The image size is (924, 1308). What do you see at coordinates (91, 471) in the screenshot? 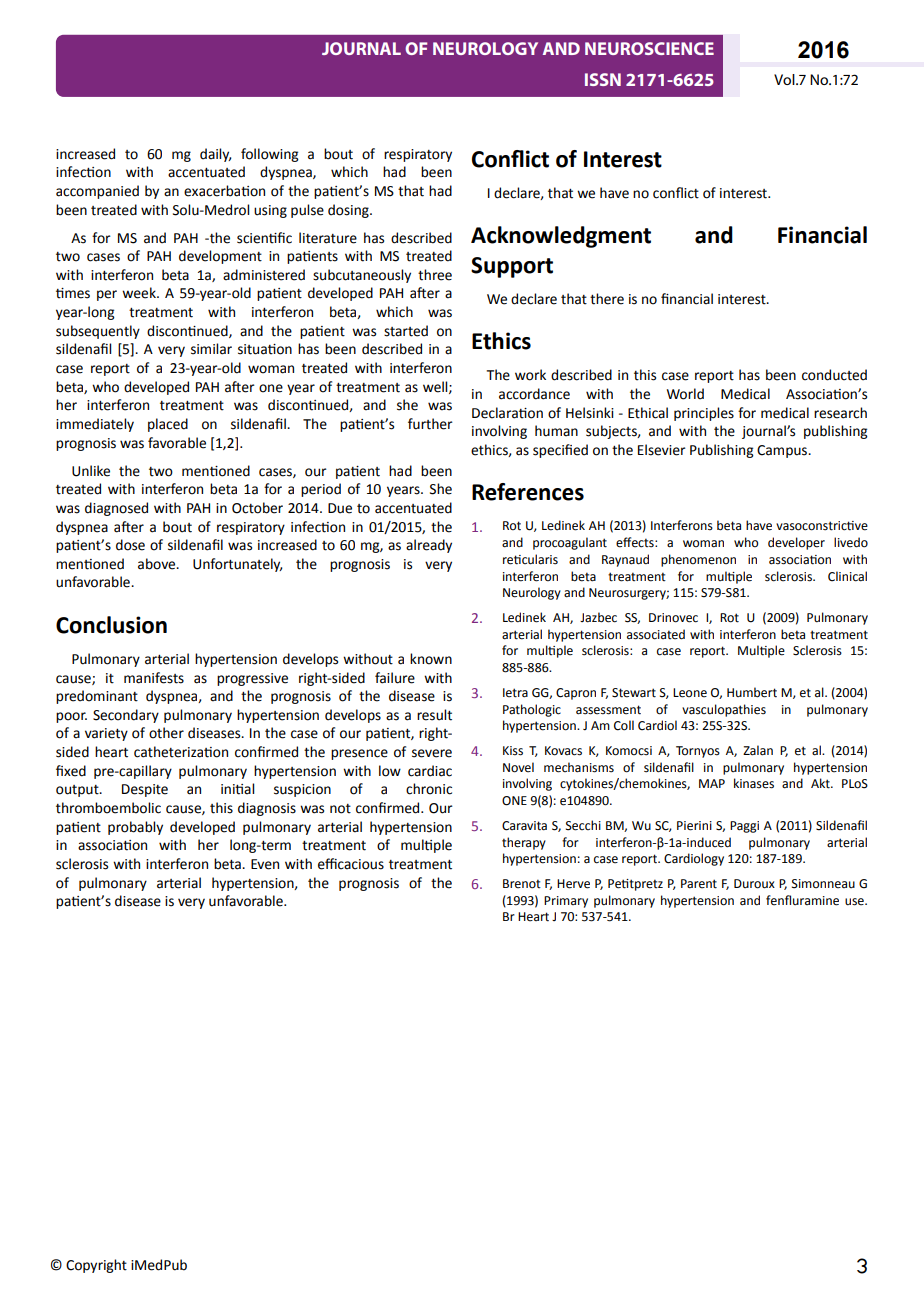
I see `Unlike` at bounding box center [91, 471].
